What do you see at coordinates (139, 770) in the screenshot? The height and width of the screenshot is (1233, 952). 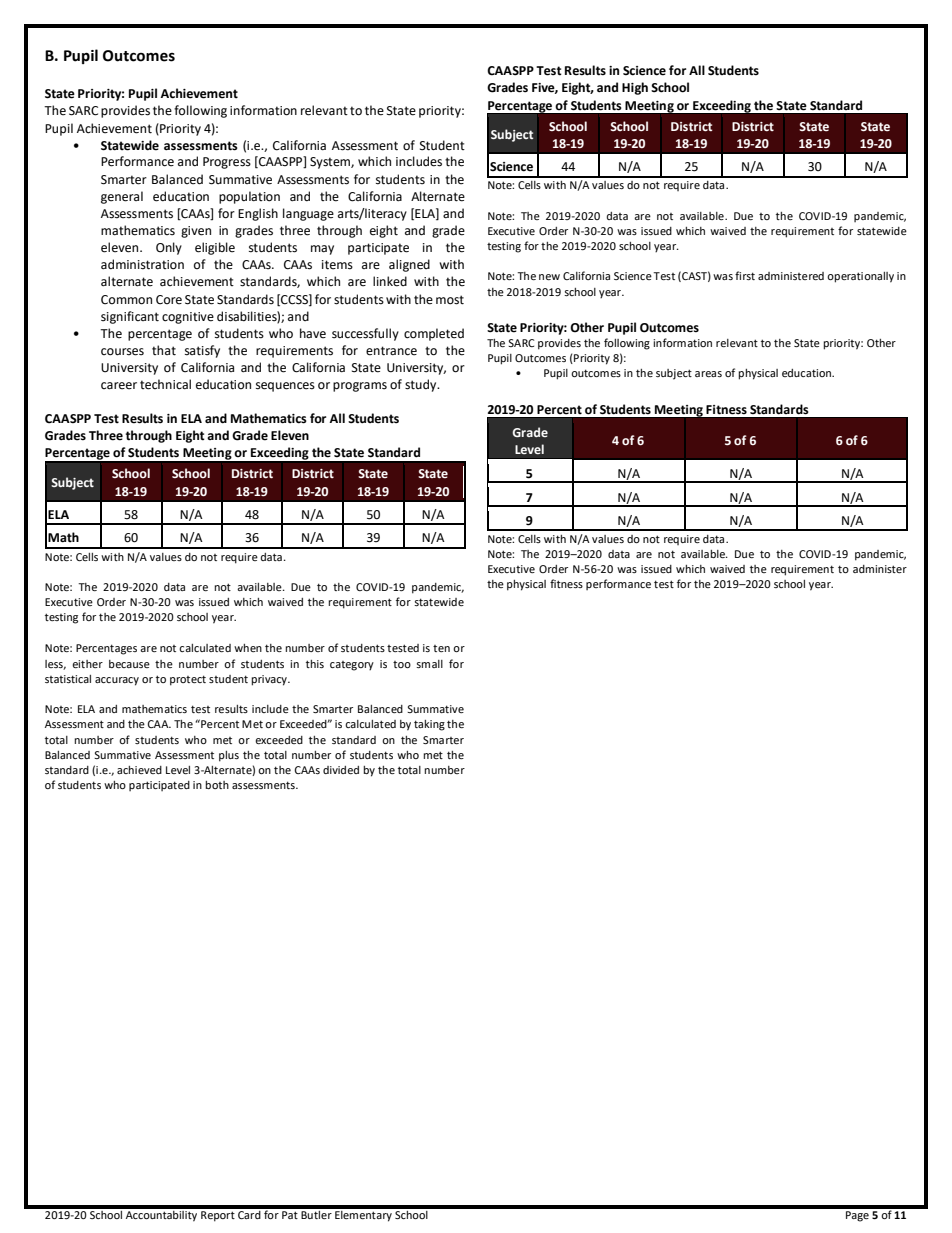 I see `achieved` at bounding box center [139, 770].
